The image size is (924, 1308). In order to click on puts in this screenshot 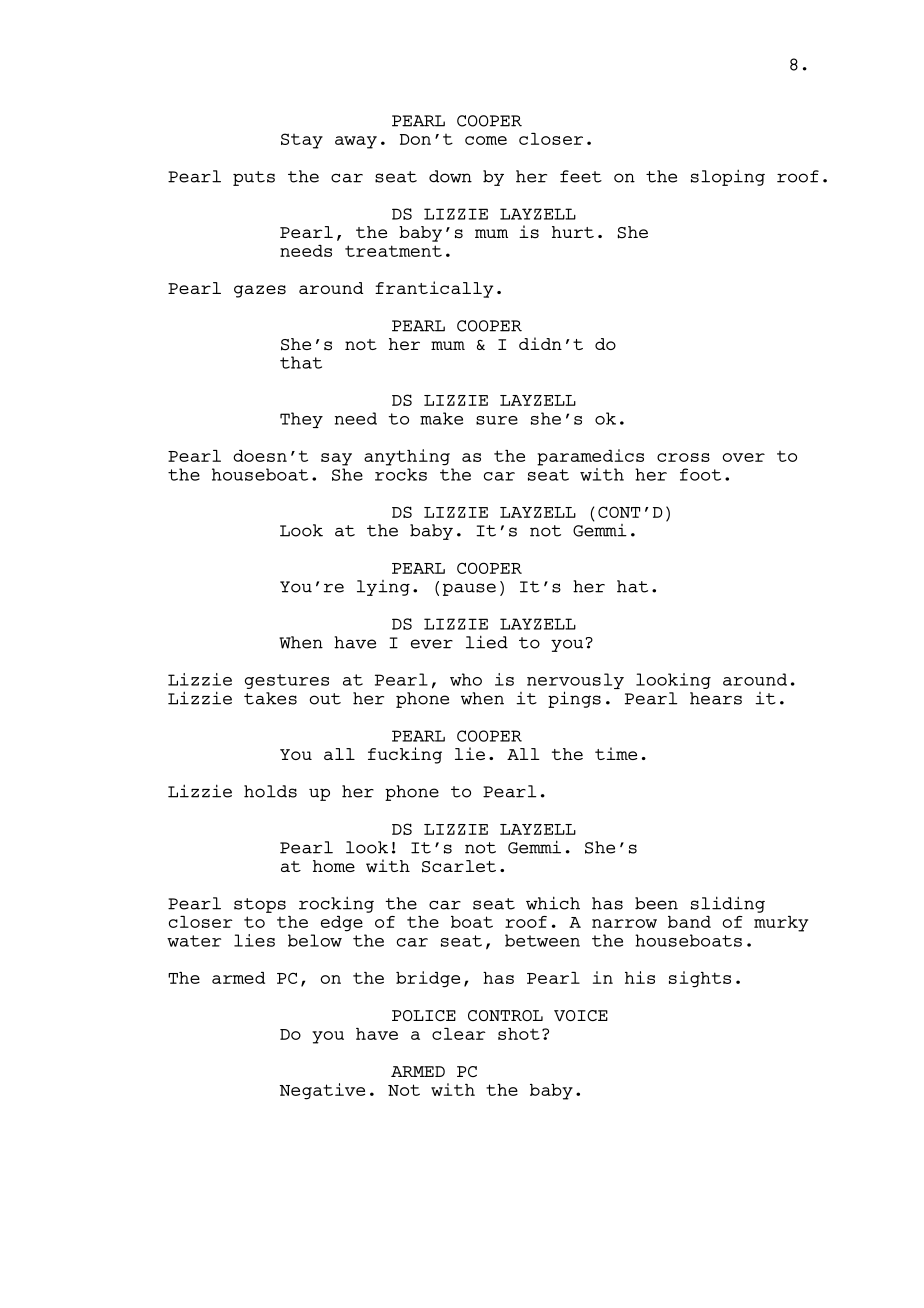, I will do `click(254, 178)`.
